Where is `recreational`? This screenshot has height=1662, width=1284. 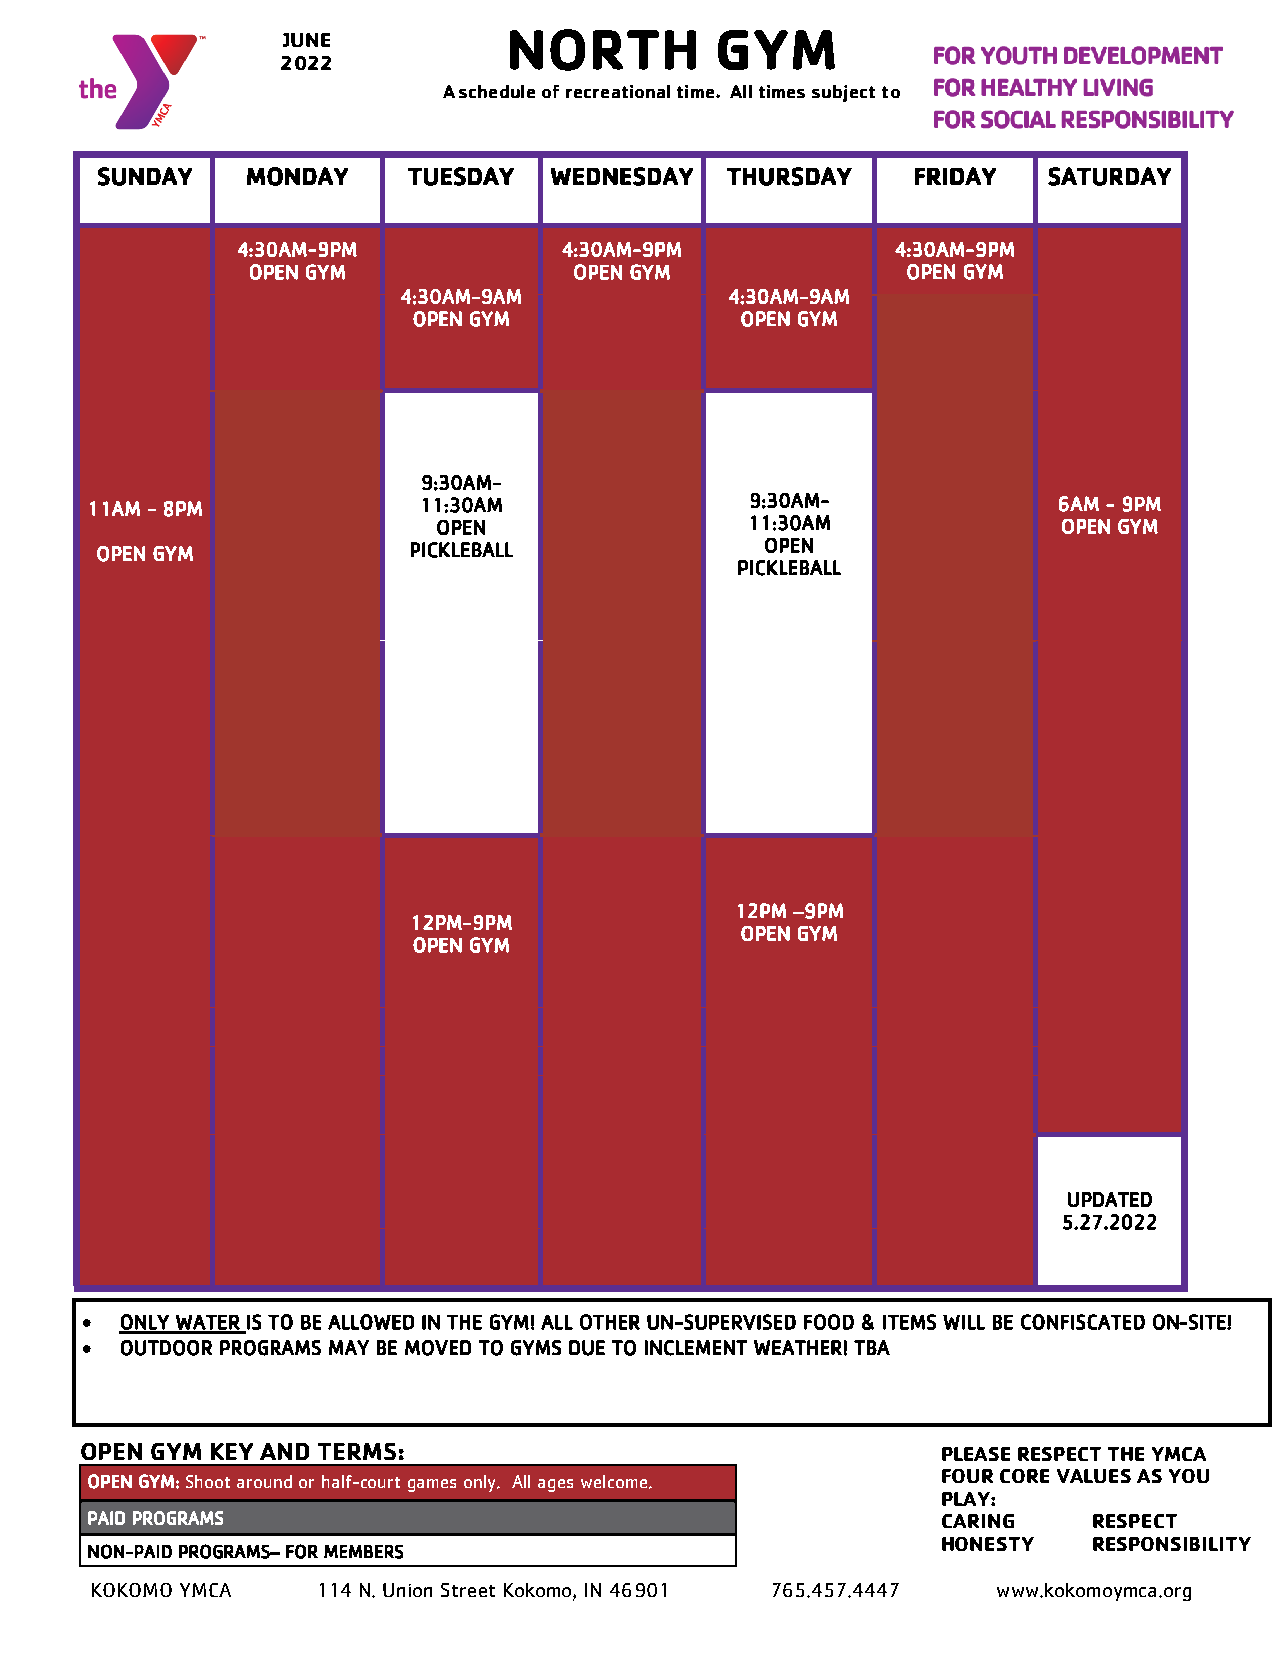 recreational is located at coordinates (618, 91).
